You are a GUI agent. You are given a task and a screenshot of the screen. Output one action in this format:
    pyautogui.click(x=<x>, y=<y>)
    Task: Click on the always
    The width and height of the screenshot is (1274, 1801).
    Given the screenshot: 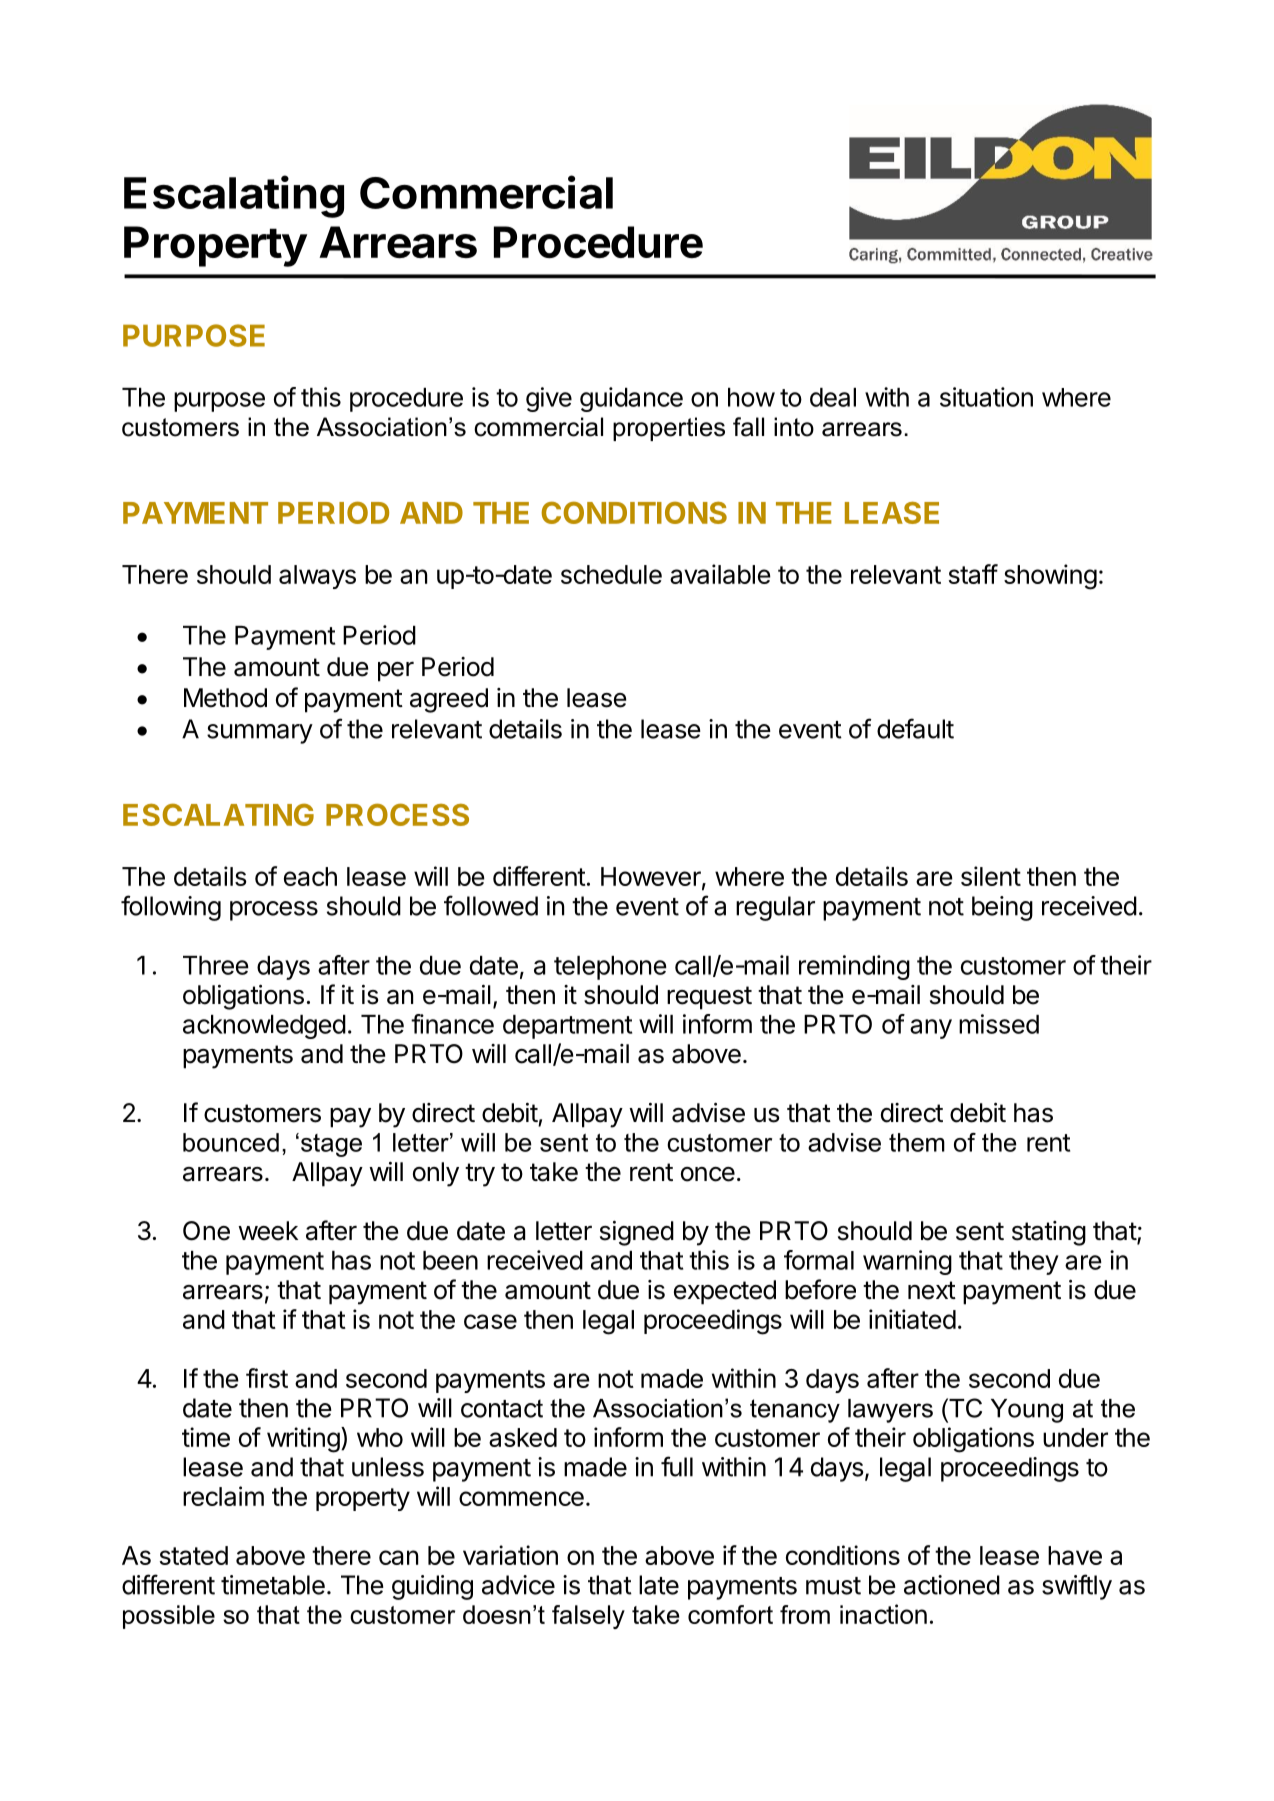 What is the action you would take?
    pyautogui.click(x=317, y=577)
